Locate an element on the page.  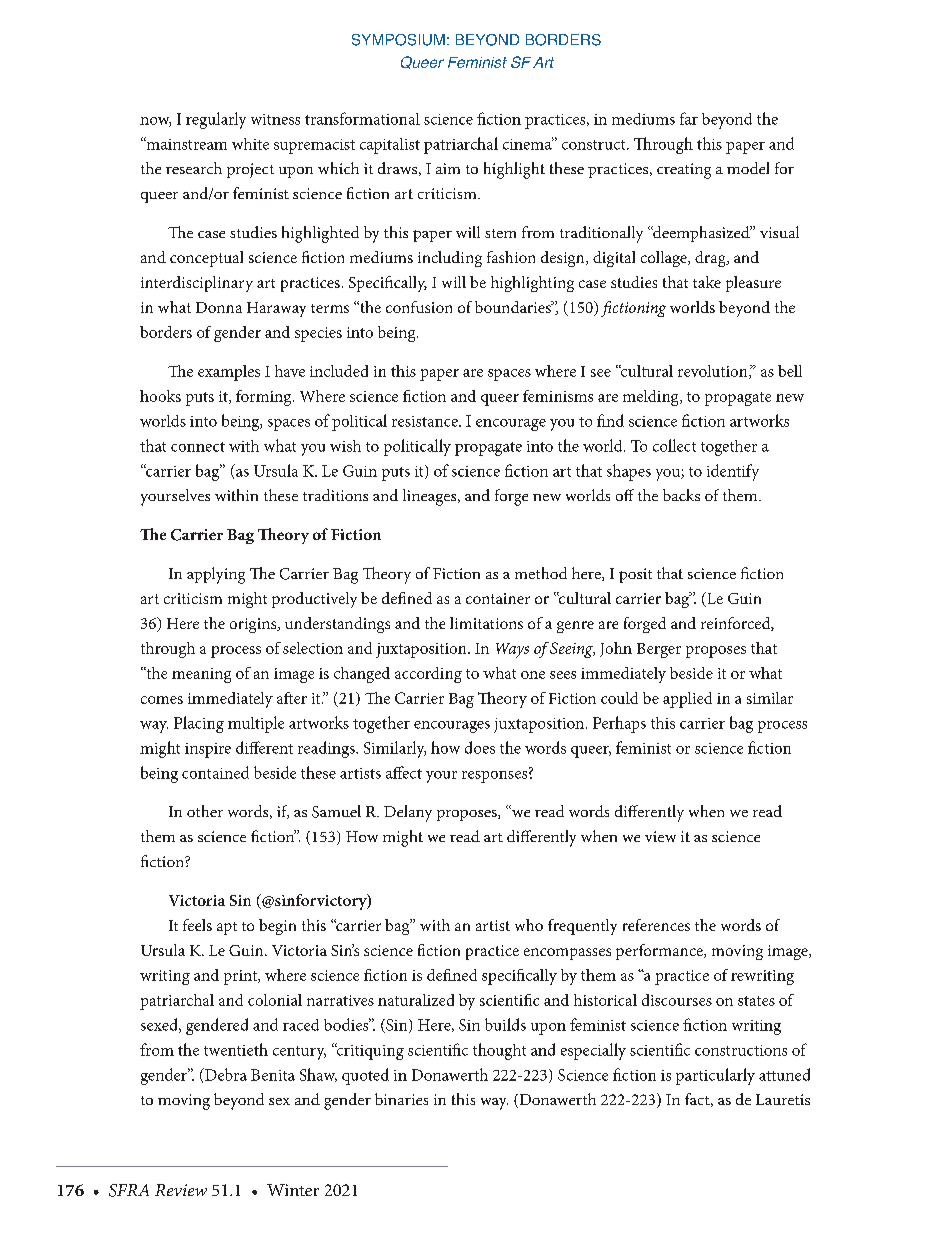
particularly is located at coordinates (715, 1076).
